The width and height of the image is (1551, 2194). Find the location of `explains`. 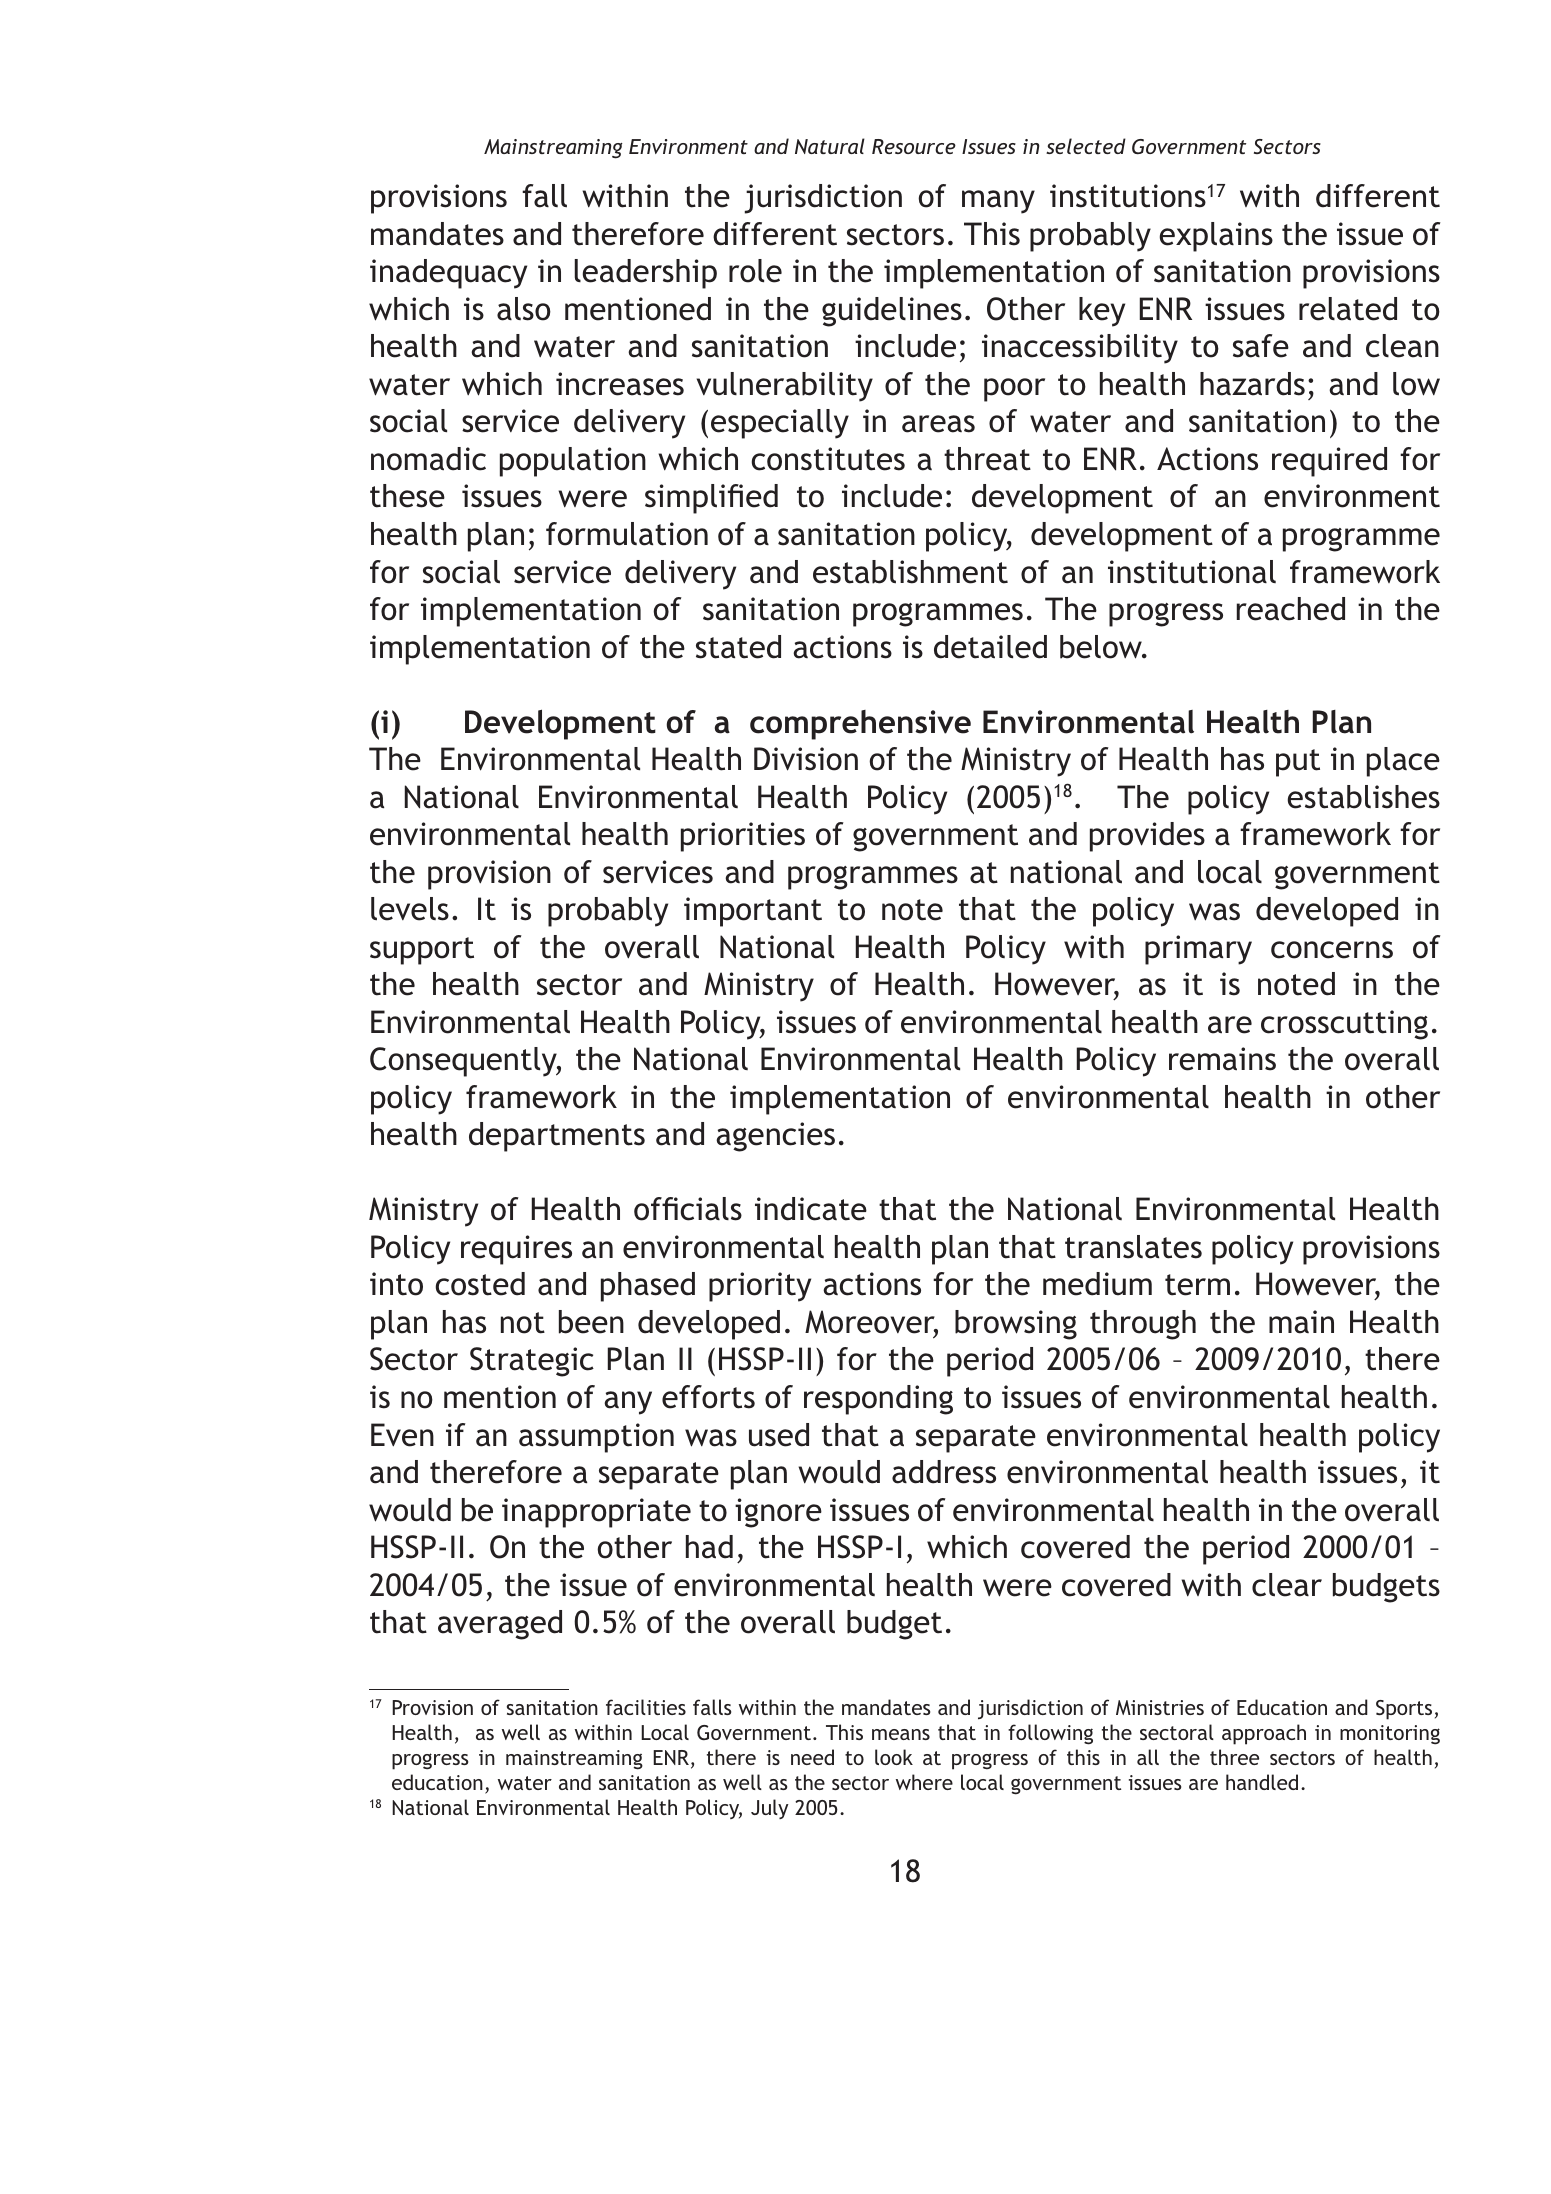

explains is located at coordinates (1216, 237).
